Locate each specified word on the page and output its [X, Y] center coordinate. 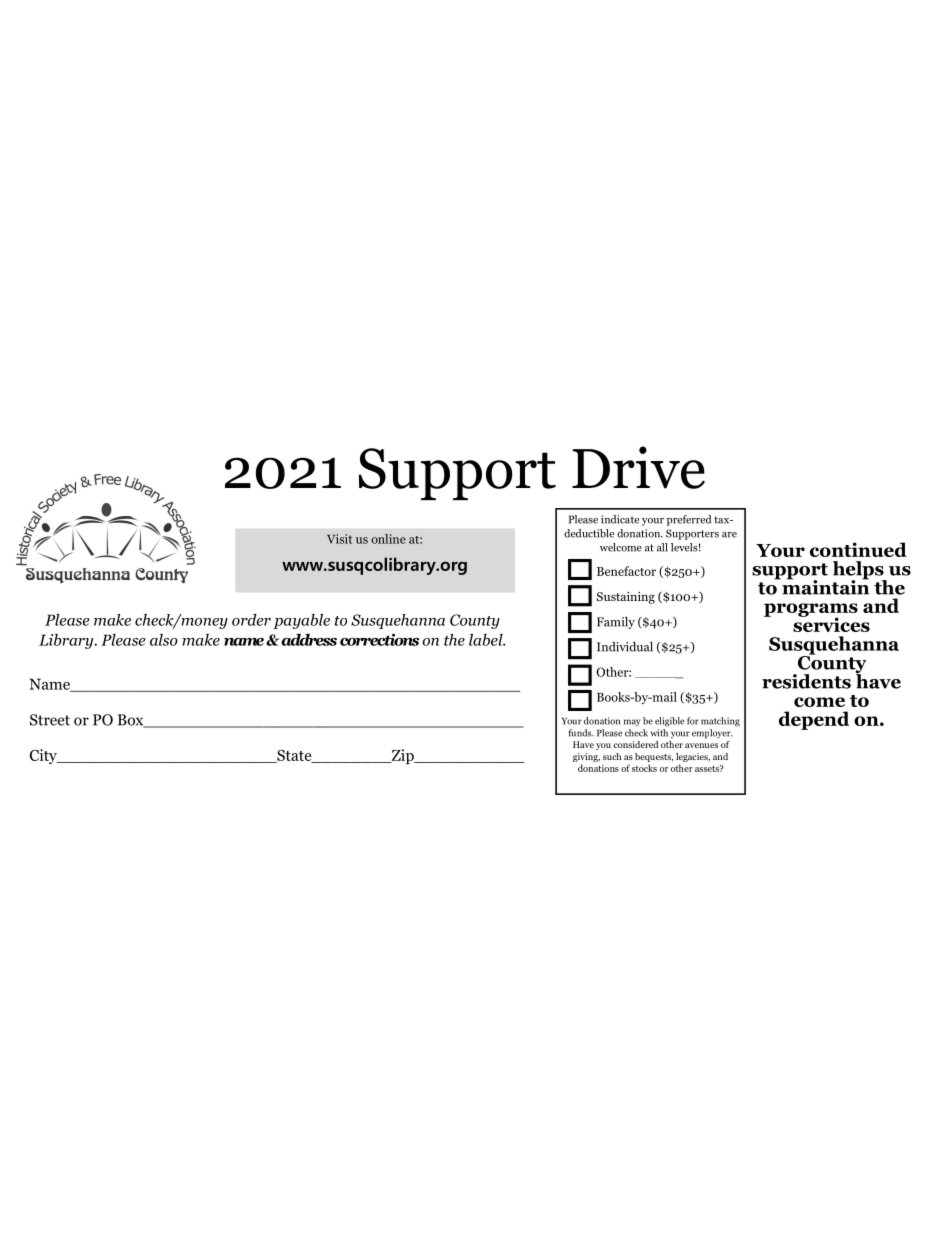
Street [50, 720]
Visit [339, 539]
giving [586, 757]
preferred [689, 520]
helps [859, 571]
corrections [379, 640]
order [251, 620]
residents [806, 681]
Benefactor [626, 571]
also [164, 640]
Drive [638, 467]
